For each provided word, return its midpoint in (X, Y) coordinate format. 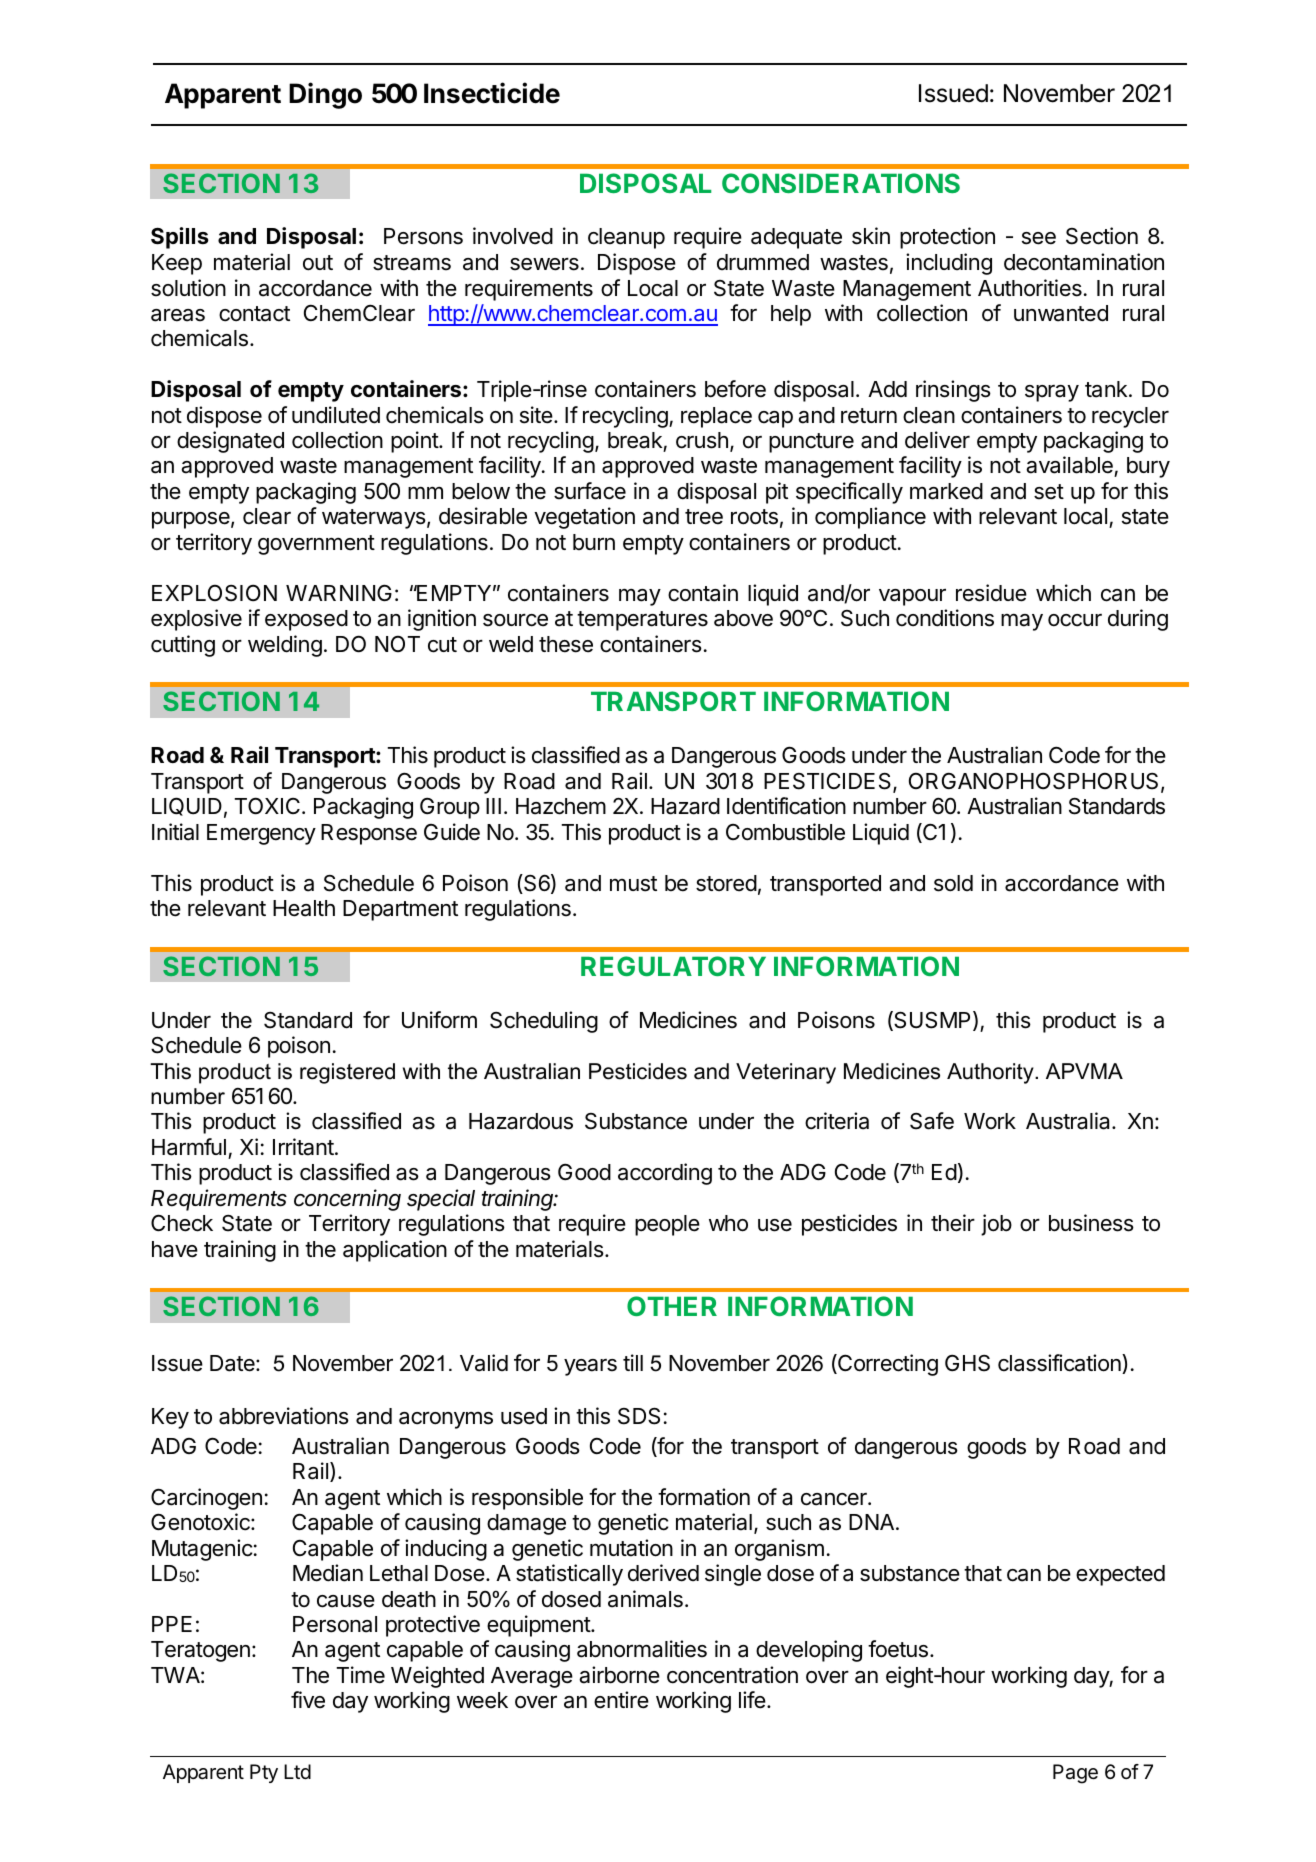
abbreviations (284, 1416)
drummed (763, 262)
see (1039, 238)
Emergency (261, 834)
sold (953, 883)
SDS (639, 1416)
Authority (991, 1073)
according (665, 1174)
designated (230, 442)
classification (1060, 1364)
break (636, 442)
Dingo (325, 95)
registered (347, 1073)
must (633, 884)
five (308, 1700)
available (1070, 466)
